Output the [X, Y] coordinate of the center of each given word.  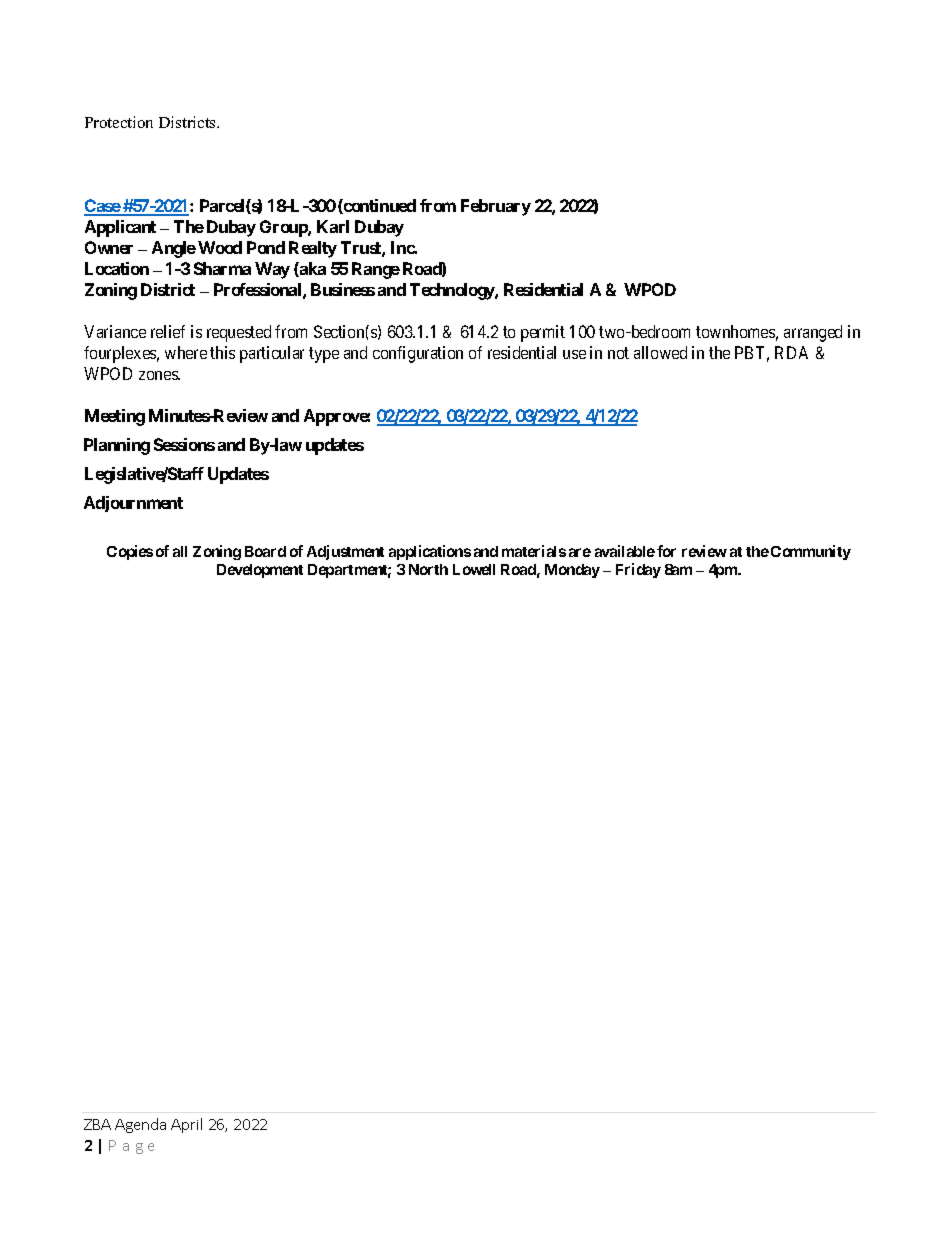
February [496, 207]
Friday [638, 570]
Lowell [474, 569]
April [186, 1125]
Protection [119, 122]
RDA [791, 352]
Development [260, 571]
